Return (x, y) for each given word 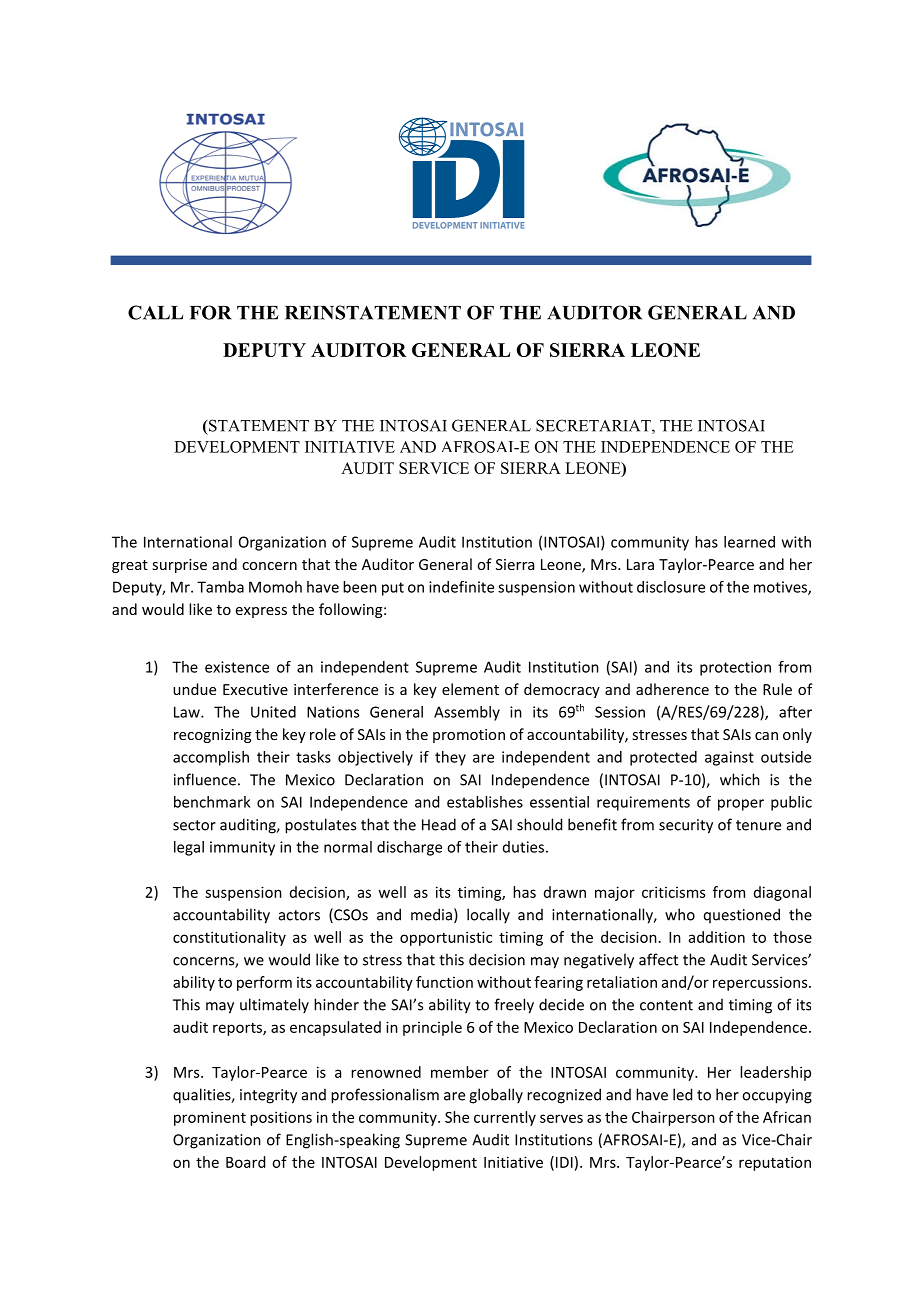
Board (245, 1162)
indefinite (461, 587)
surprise (179, 566)
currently (505, 1118)
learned (749, 542)
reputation (775, 1163)
